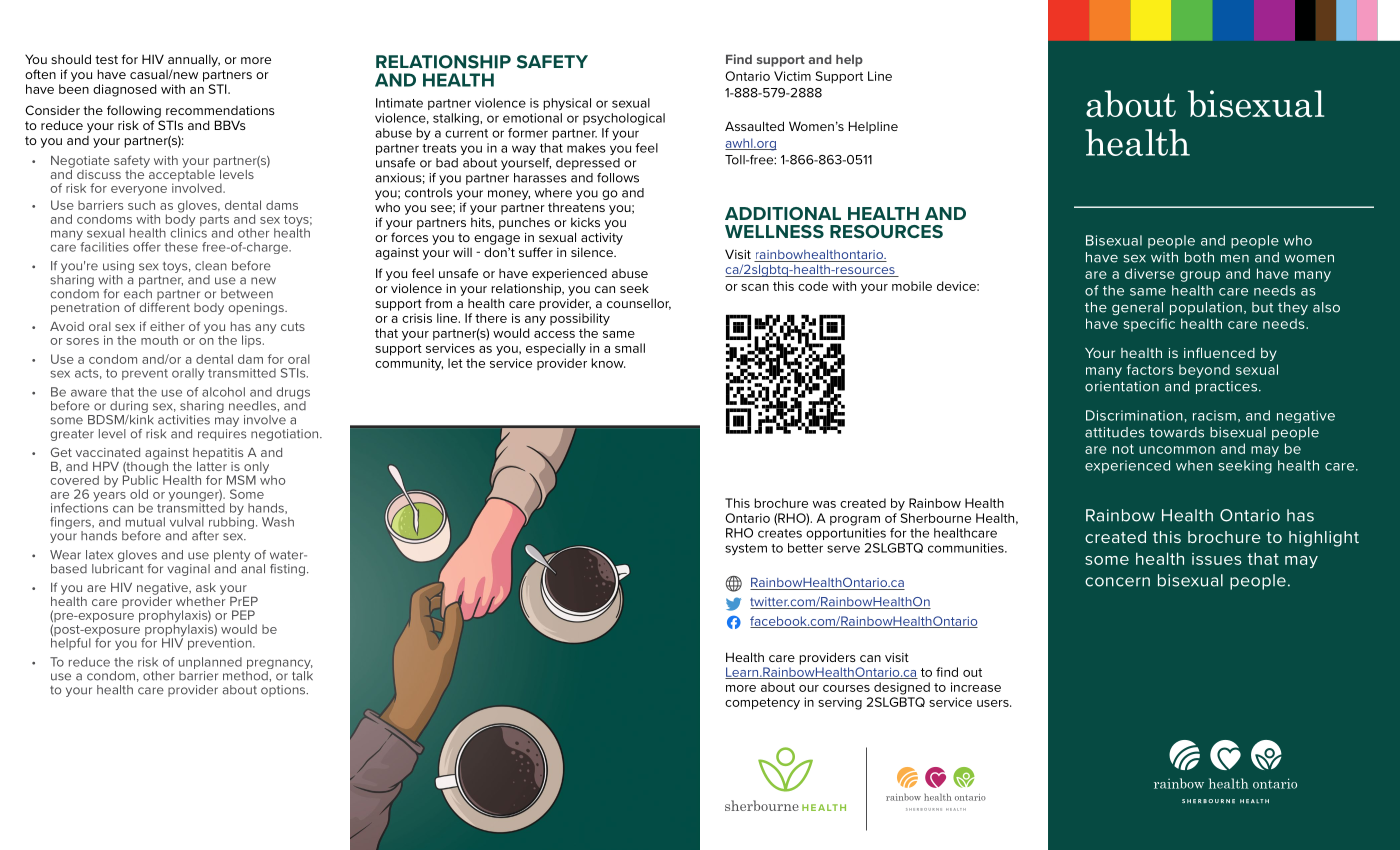 Image resolution: width=1400 pixels, height=850 pixels. I want to click on competency, so click(762, 704).
